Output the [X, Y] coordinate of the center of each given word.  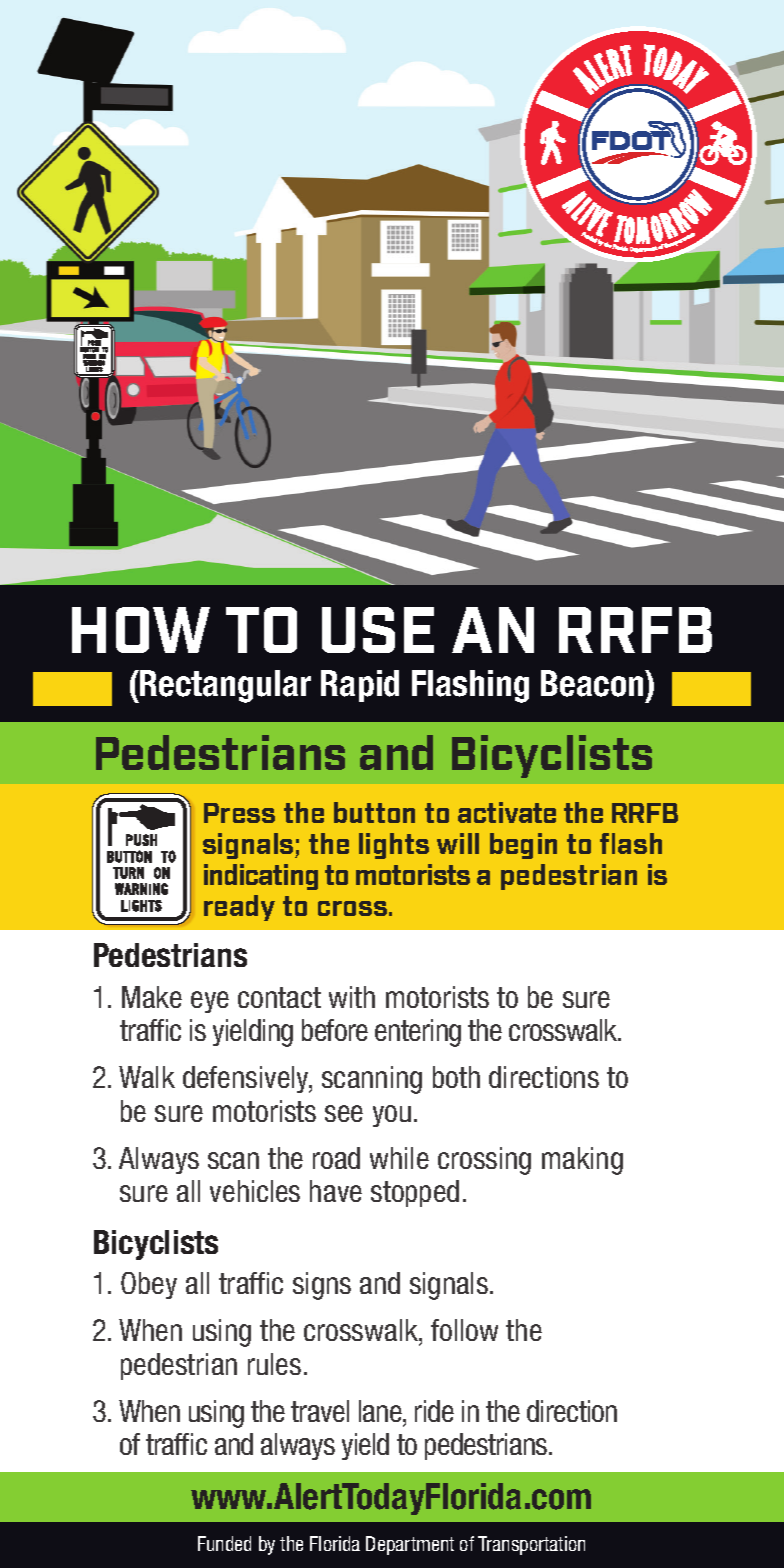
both [456, 1077]
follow [464, 1330]
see [344, 1113]
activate [507, 812]
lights [394, 846]
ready [239, 908]
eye [210, 1002]
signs [322, 1286]
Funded [224, 1543]
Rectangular [224, 686]
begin [523, 846]
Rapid [360, 686]
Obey [149, 1285]
